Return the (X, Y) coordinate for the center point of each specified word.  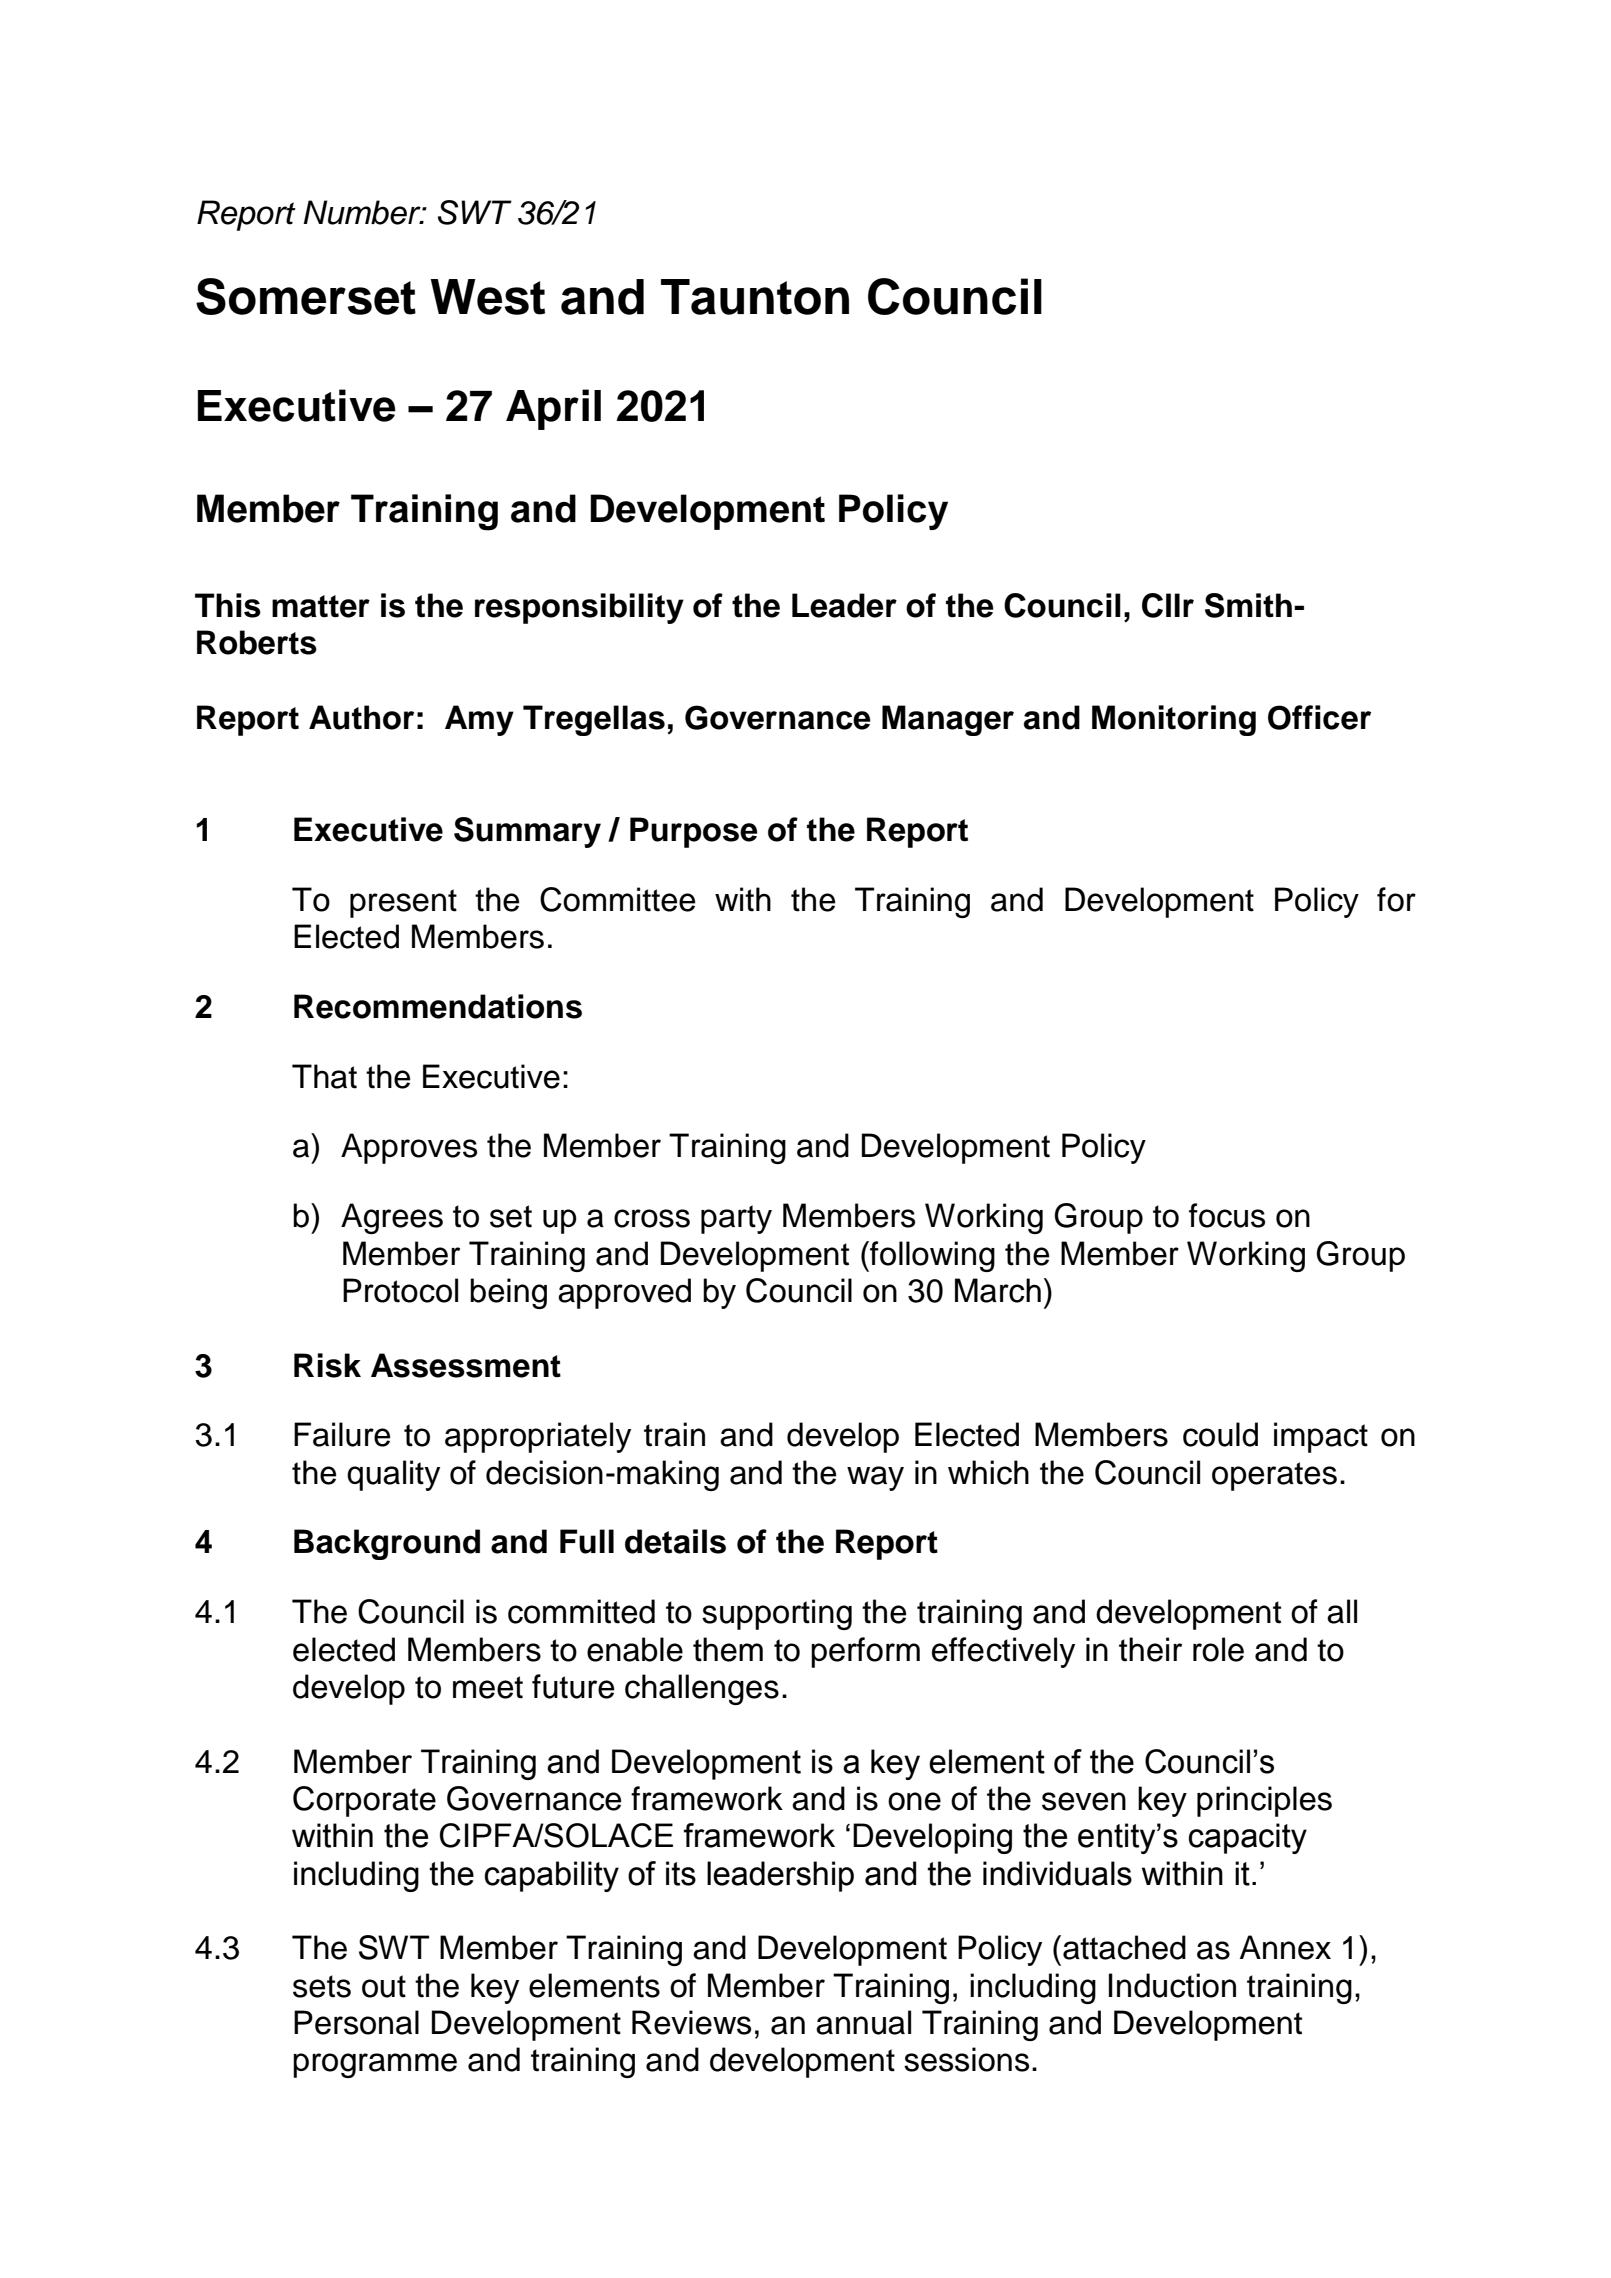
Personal (356, 2022)
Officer (1319, 717)
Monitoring (1174, 720)
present (403, 903)
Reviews (691, 2022)
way (875, 1478)
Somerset (306, 296)
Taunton (755, 297)
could (1220, 1434)
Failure (342, 1434)
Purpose (694, 832)
